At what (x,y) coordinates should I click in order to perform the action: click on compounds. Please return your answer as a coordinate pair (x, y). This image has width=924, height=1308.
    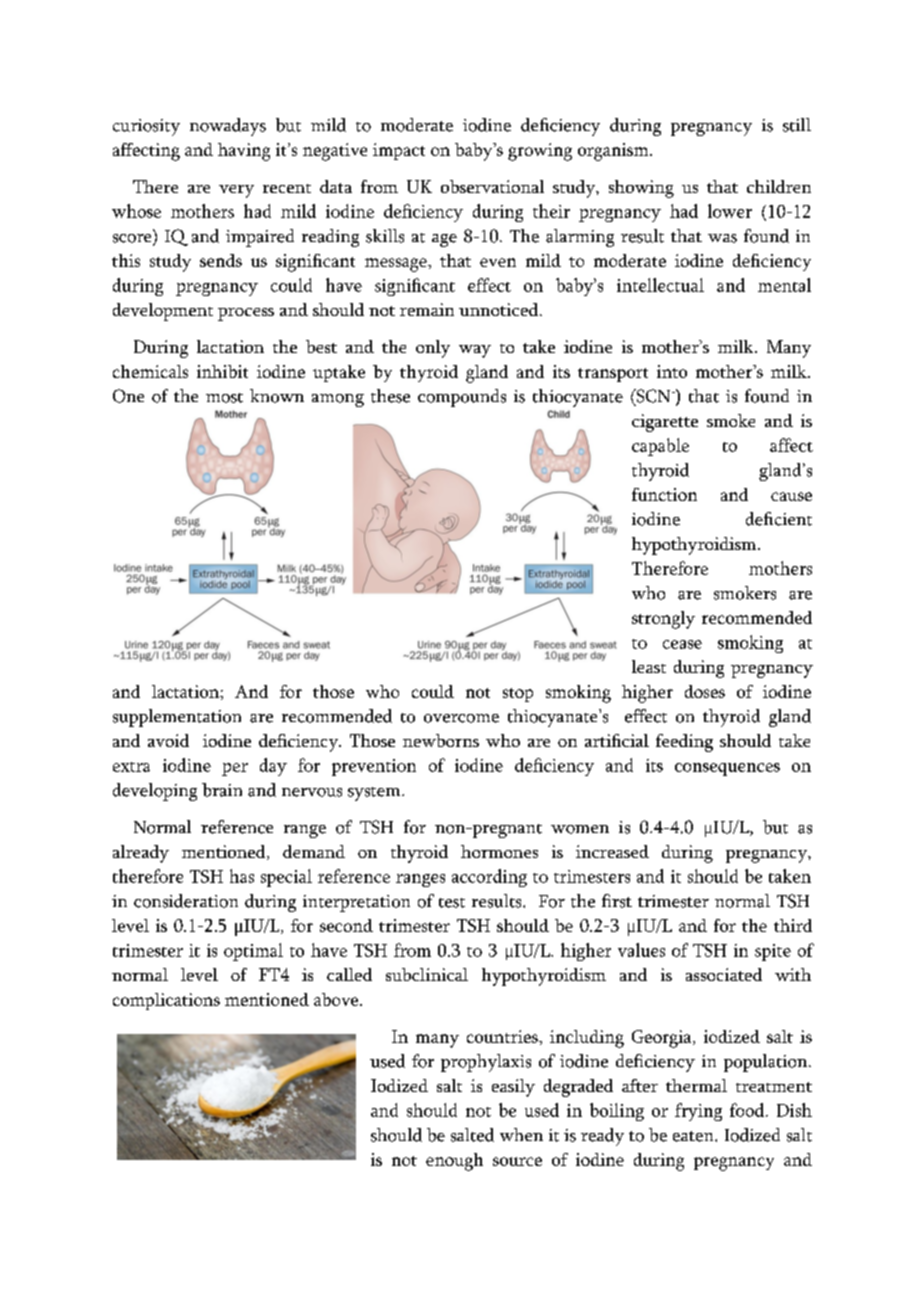
    Looking at the image, I should click on (462, 398).
